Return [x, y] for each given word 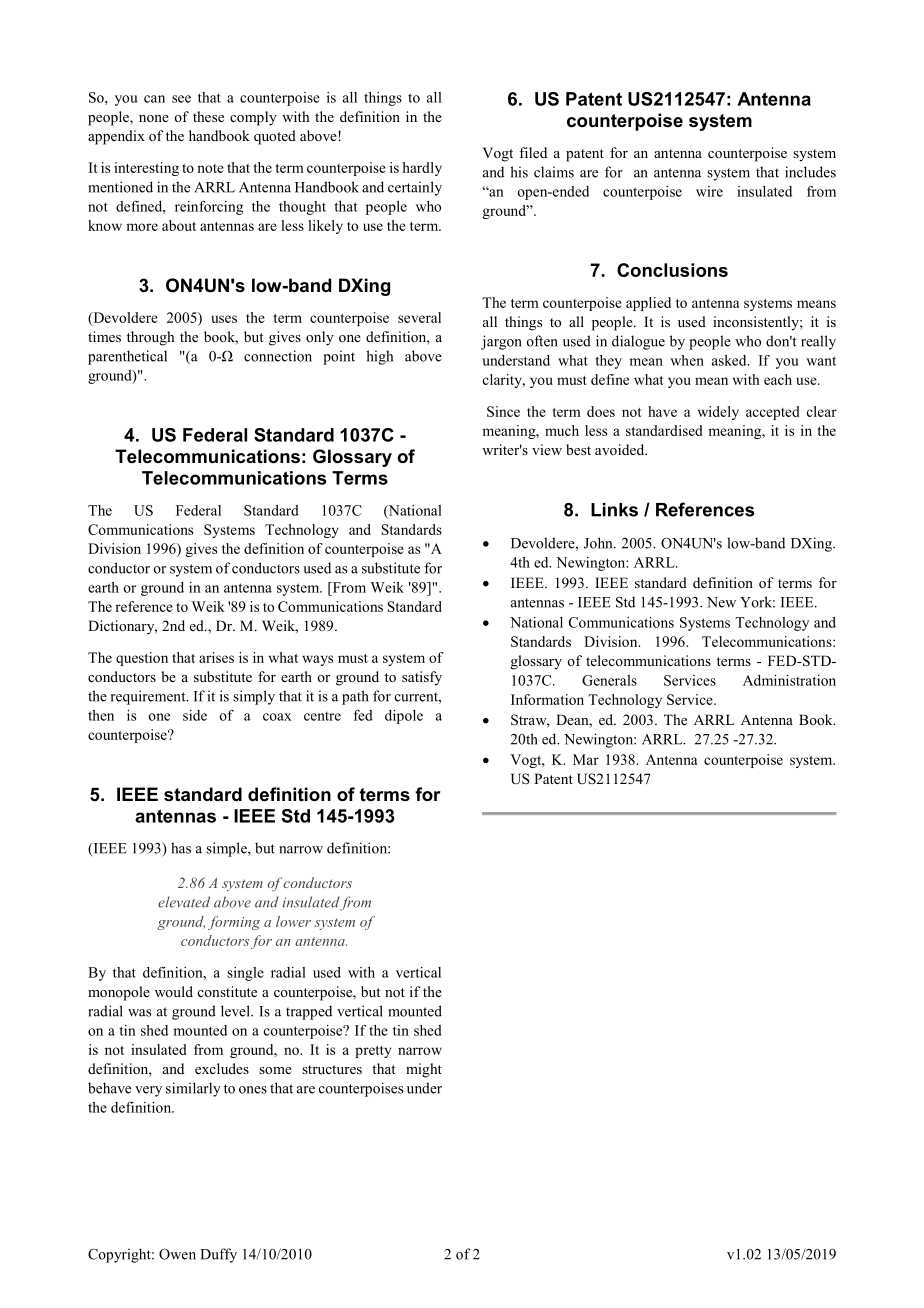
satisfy [422, 678]
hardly [422, 169]
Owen [177, 1254]
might [424, 1070]
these [208, 116]
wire [709, 191]
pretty [373, 1052]
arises [216, 657]
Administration [789, 680]
